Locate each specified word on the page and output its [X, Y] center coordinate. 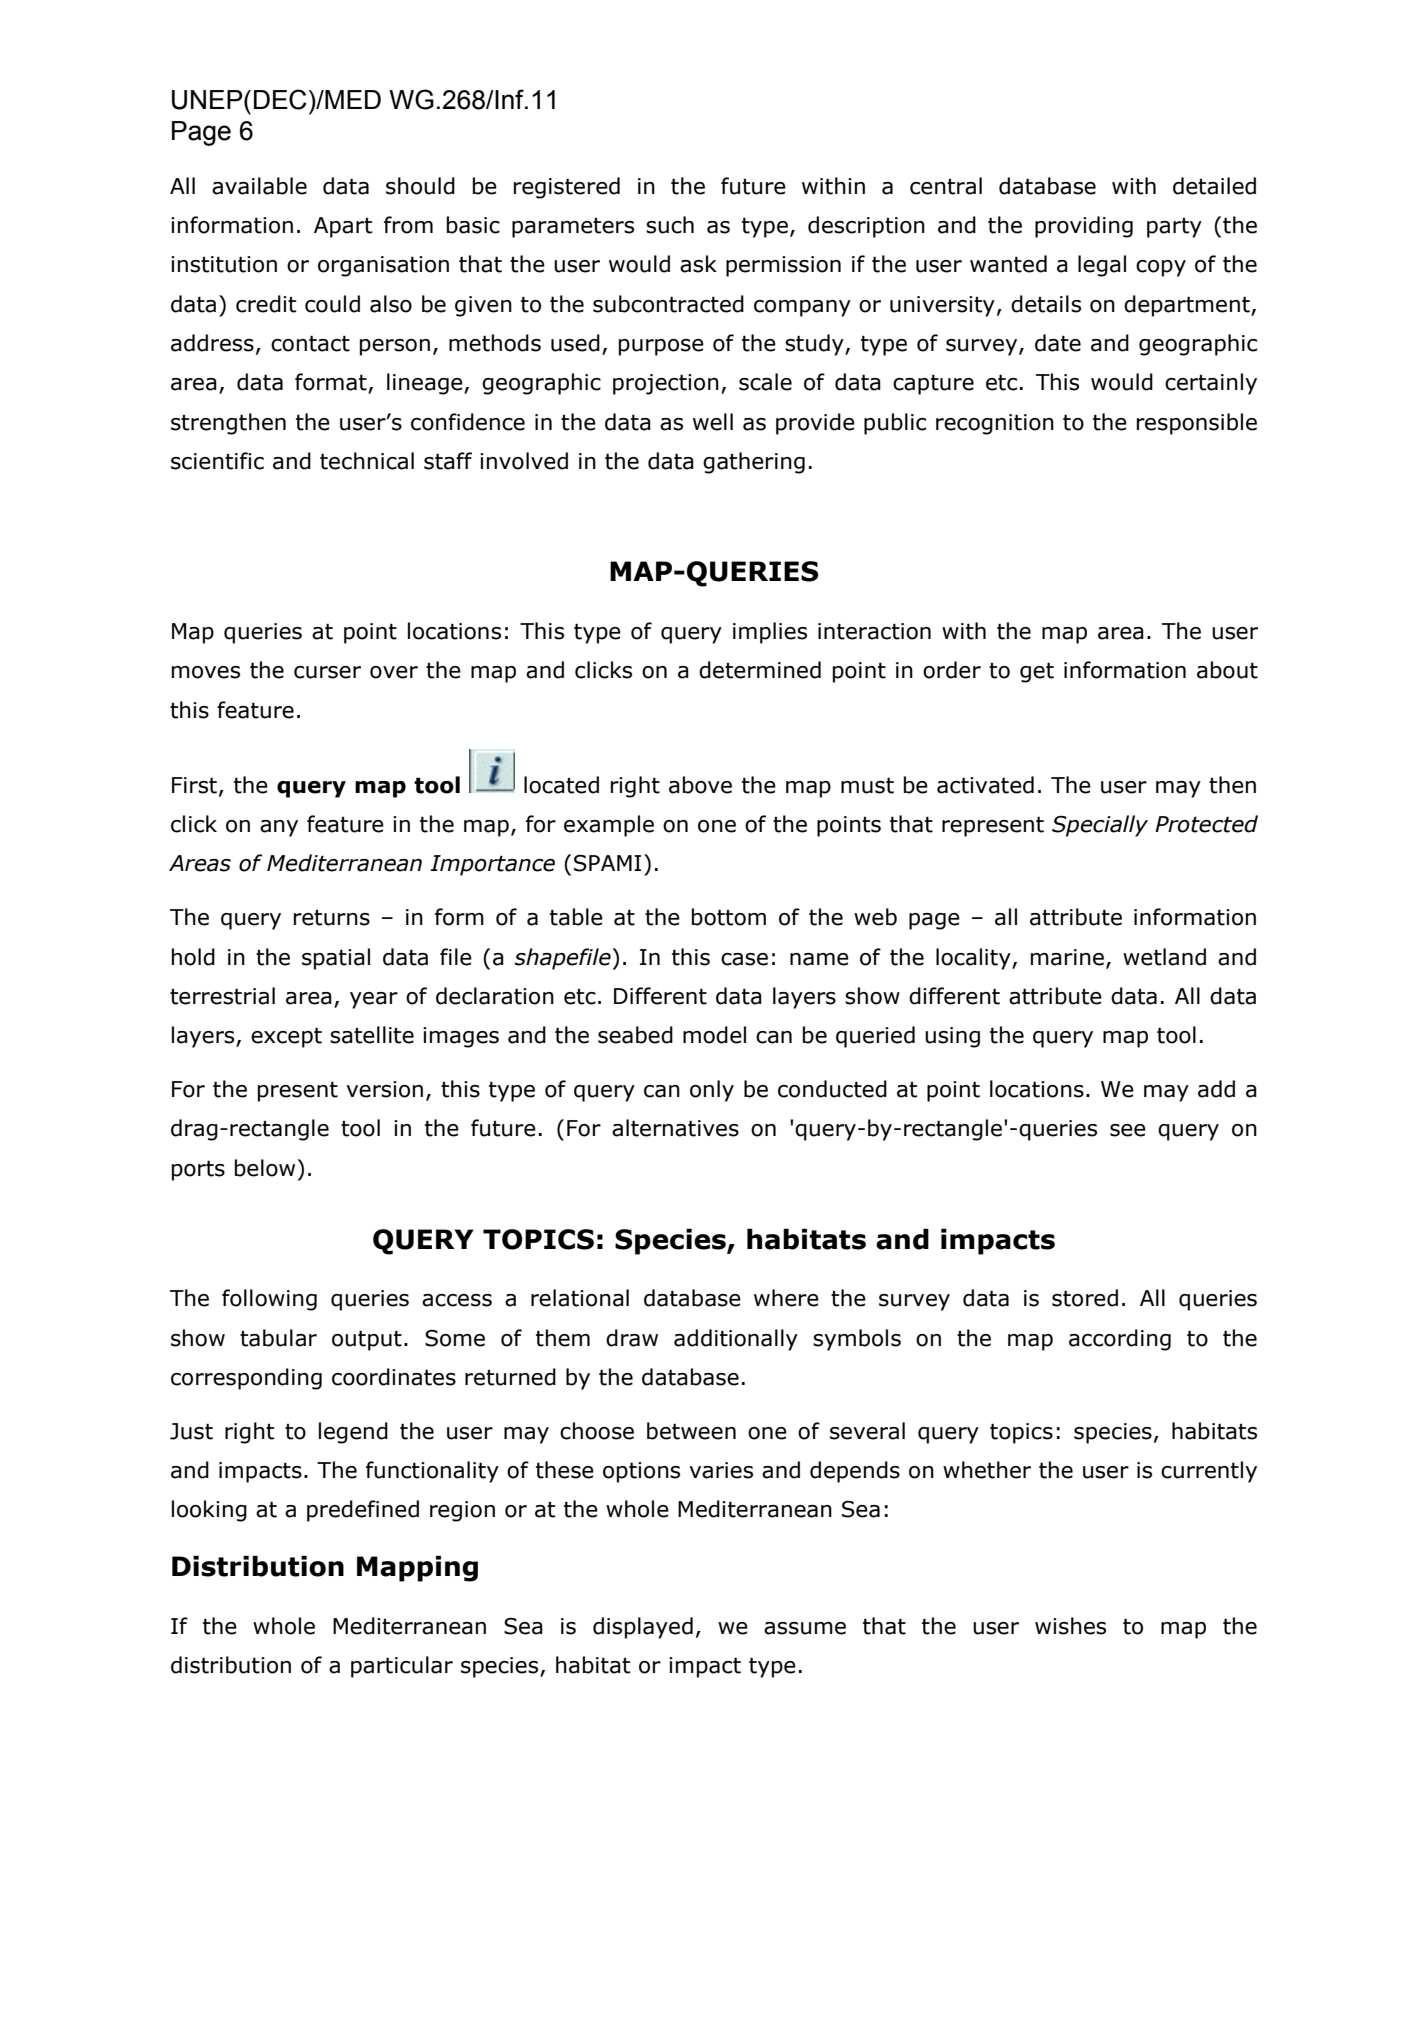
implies [770, 633]
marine [1067, 957]
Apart [343, 227]
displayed [643, 1628]
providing [1084, 227]
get [1037, 672]
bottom [729, 917]
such [670, 225]
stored [1085, 1298]
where [786, 1298]
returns [332, 918]
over [394, 672]
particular [402, 1667]
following [269, 1300]
